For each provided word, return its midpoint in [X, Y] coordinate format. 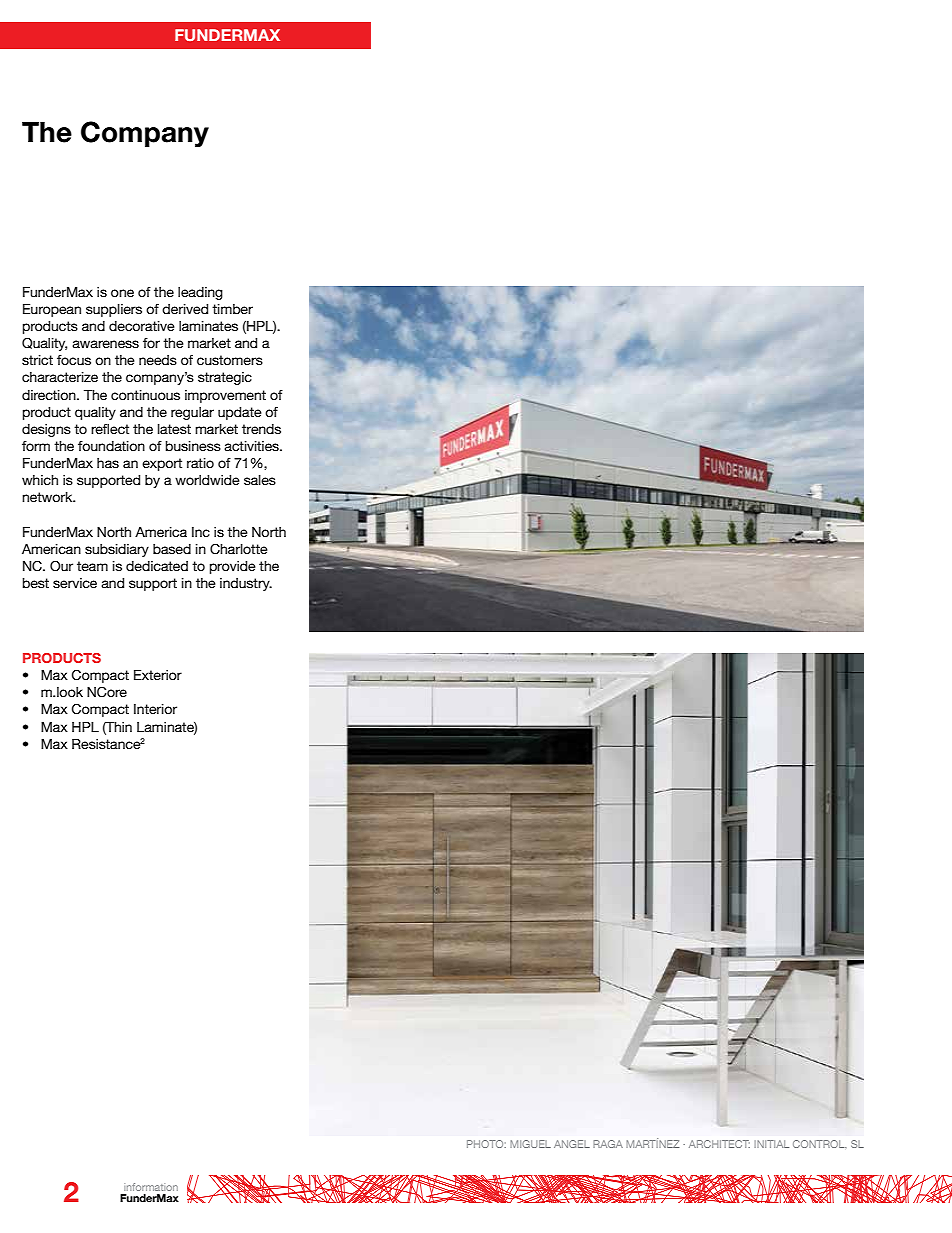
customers [230, 360]
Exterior [158, 675]
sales [260, 480]
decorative [142, 326]
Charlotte [239, 549]
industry [246, 584]
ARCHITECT [719, 1144]
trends [261, 429]
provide [233, 567]
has [108, 463]
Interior [155, 709]
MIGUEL [530, 1144]
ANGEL [572, 1144]
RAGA [608, 1144]
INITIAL [771, 1144]
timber [232, 309]
